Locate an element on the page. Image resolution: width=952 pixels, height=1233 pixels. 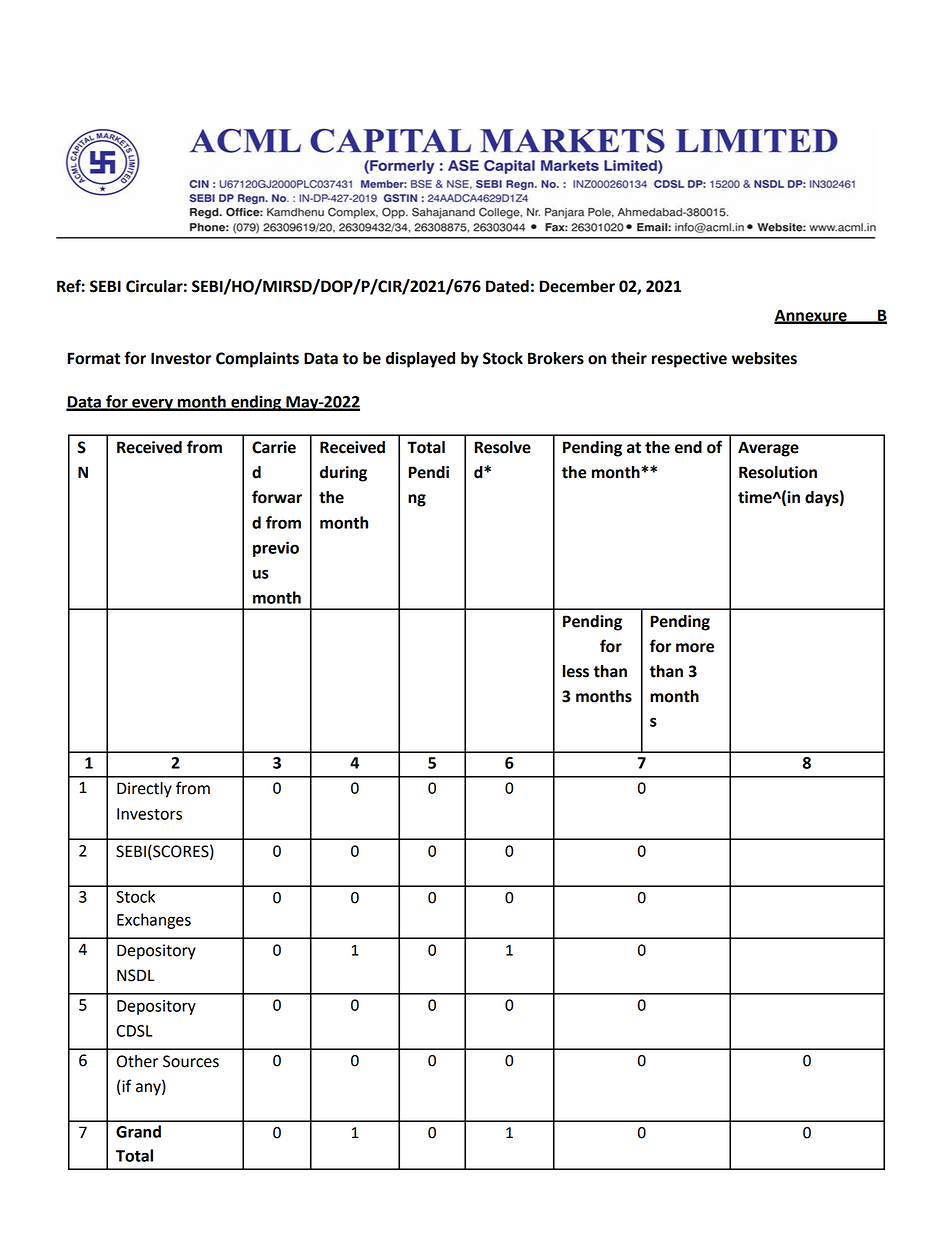
more is located at coordinates (695, 648).
